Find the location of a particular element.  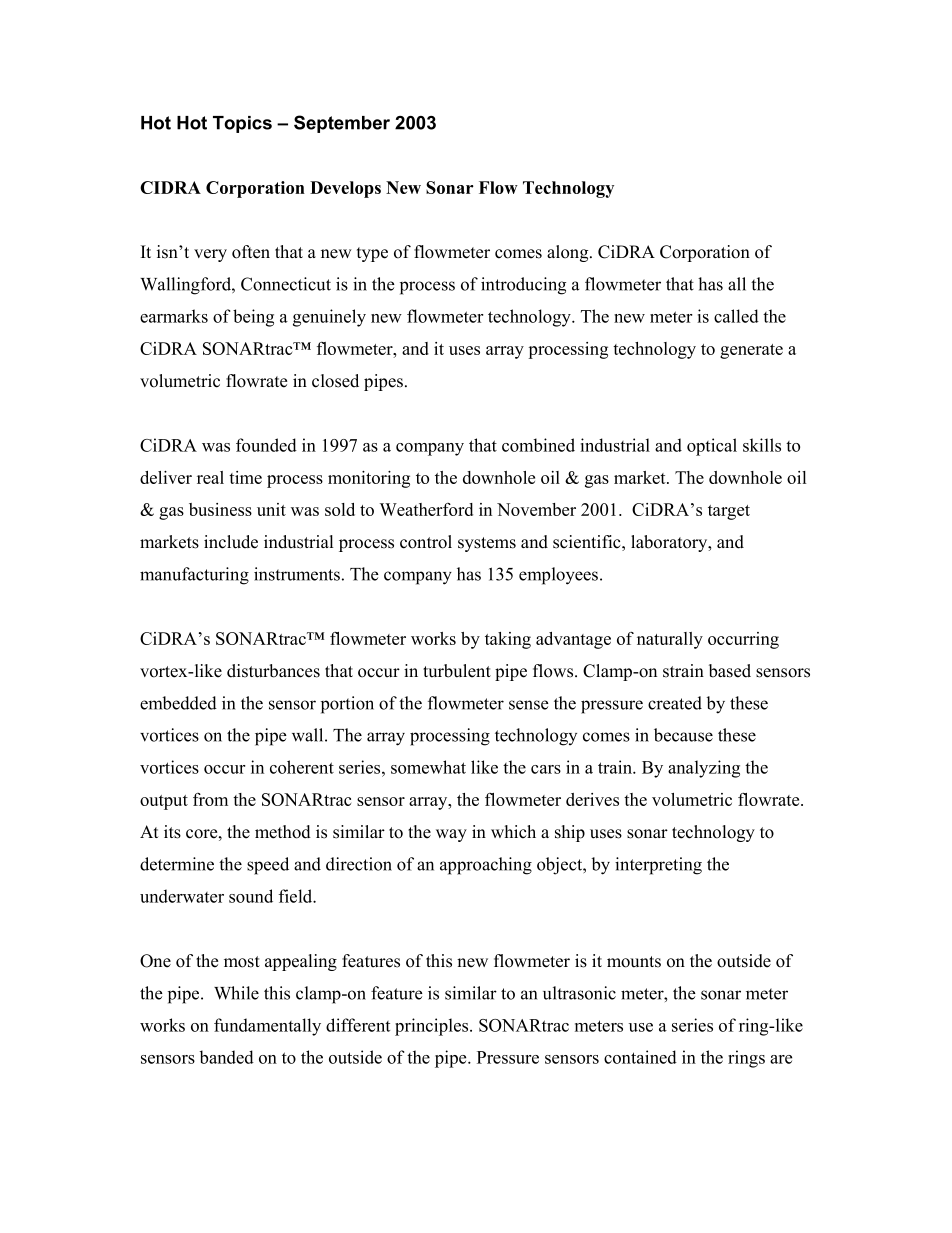

September is located at coordinates (342, 124).
